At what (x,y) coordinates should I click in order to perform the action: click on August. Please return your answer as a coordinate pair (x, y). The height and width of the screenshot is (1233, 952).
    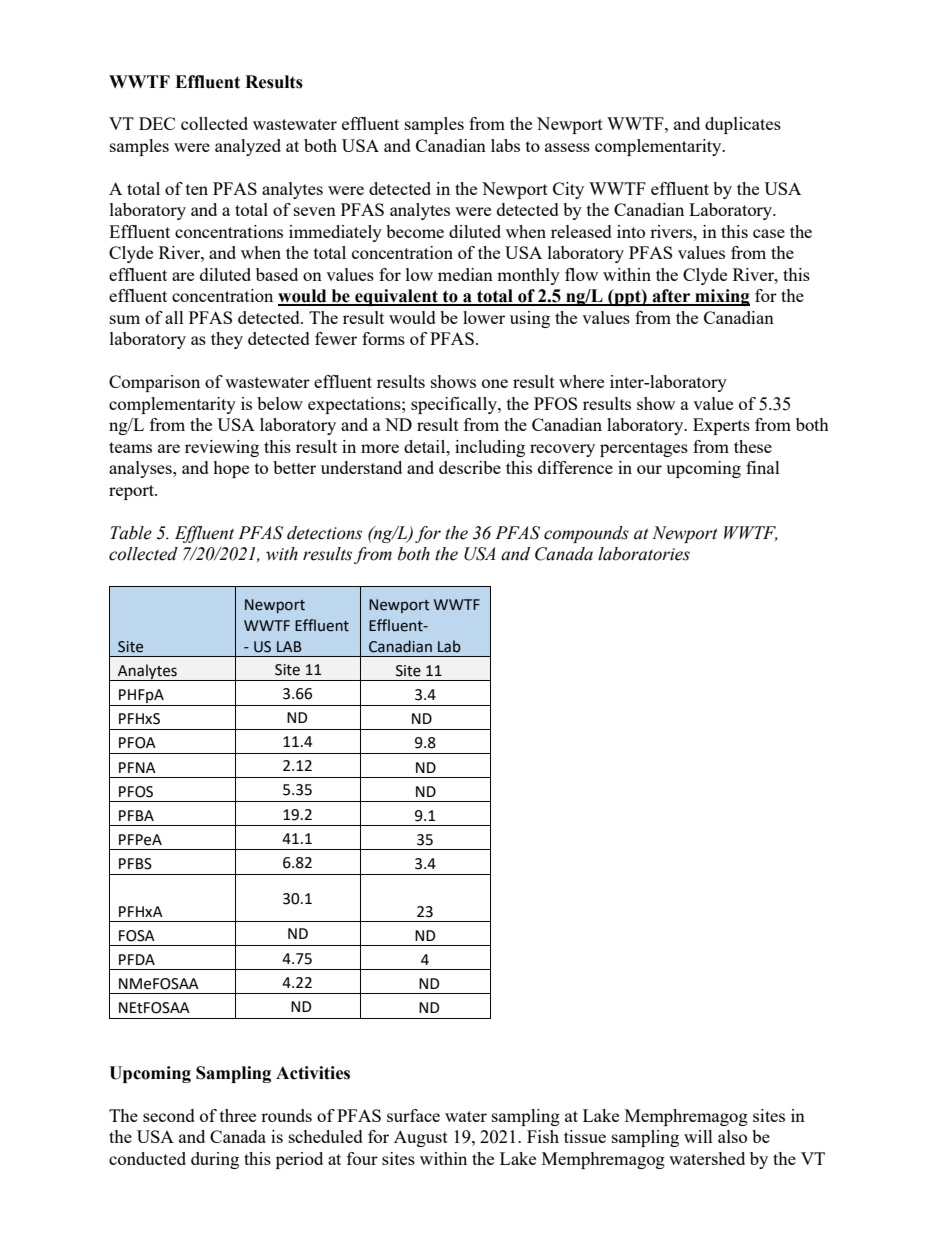
    Looking at the image, I should click on (421, 1138).
